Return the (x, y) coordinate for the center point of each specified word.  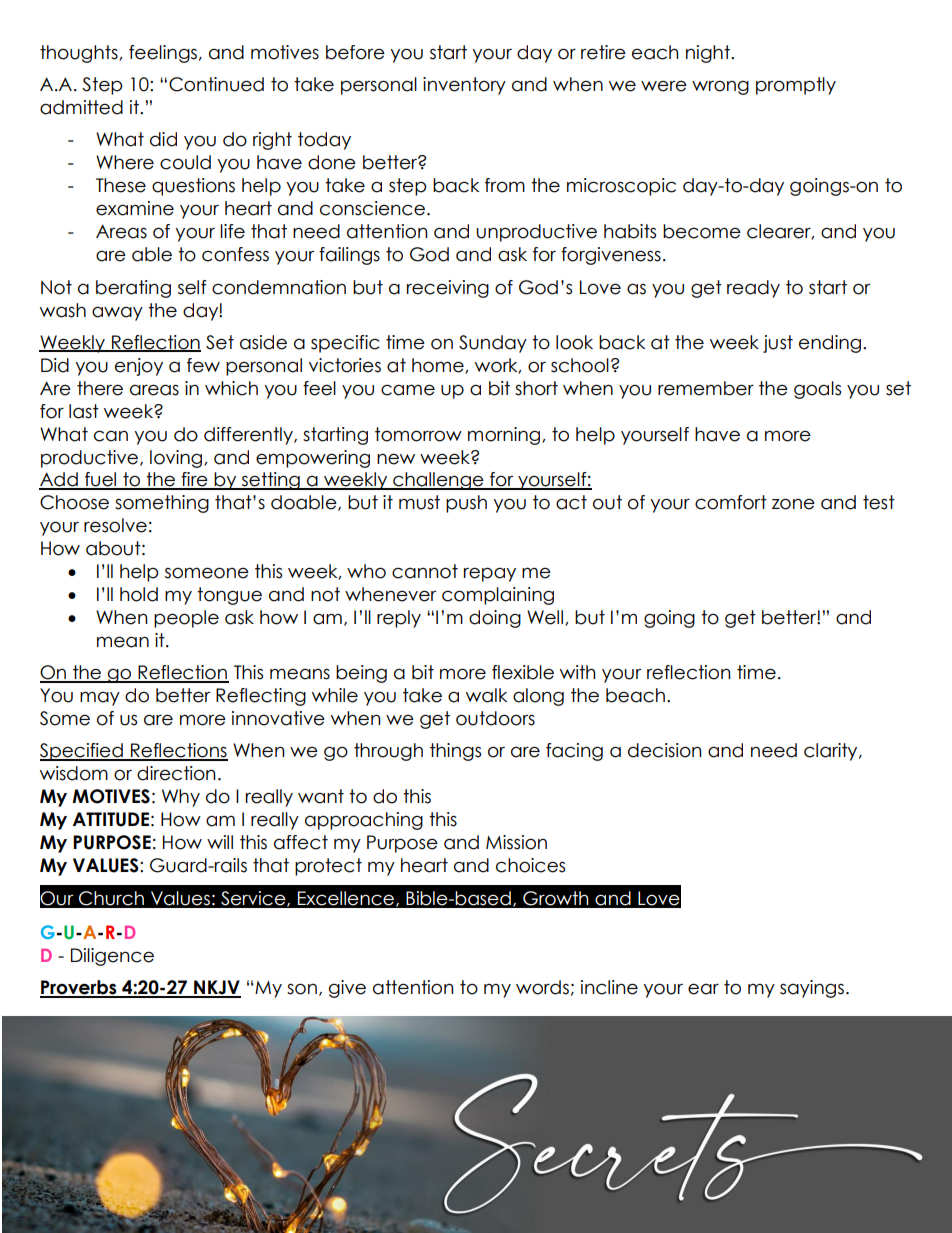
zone (793, 504)
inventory (464, 86)
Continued (216, 84)
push (466, 504)
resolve (115, 525)
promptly (796, 86)
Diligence (112, 957)
